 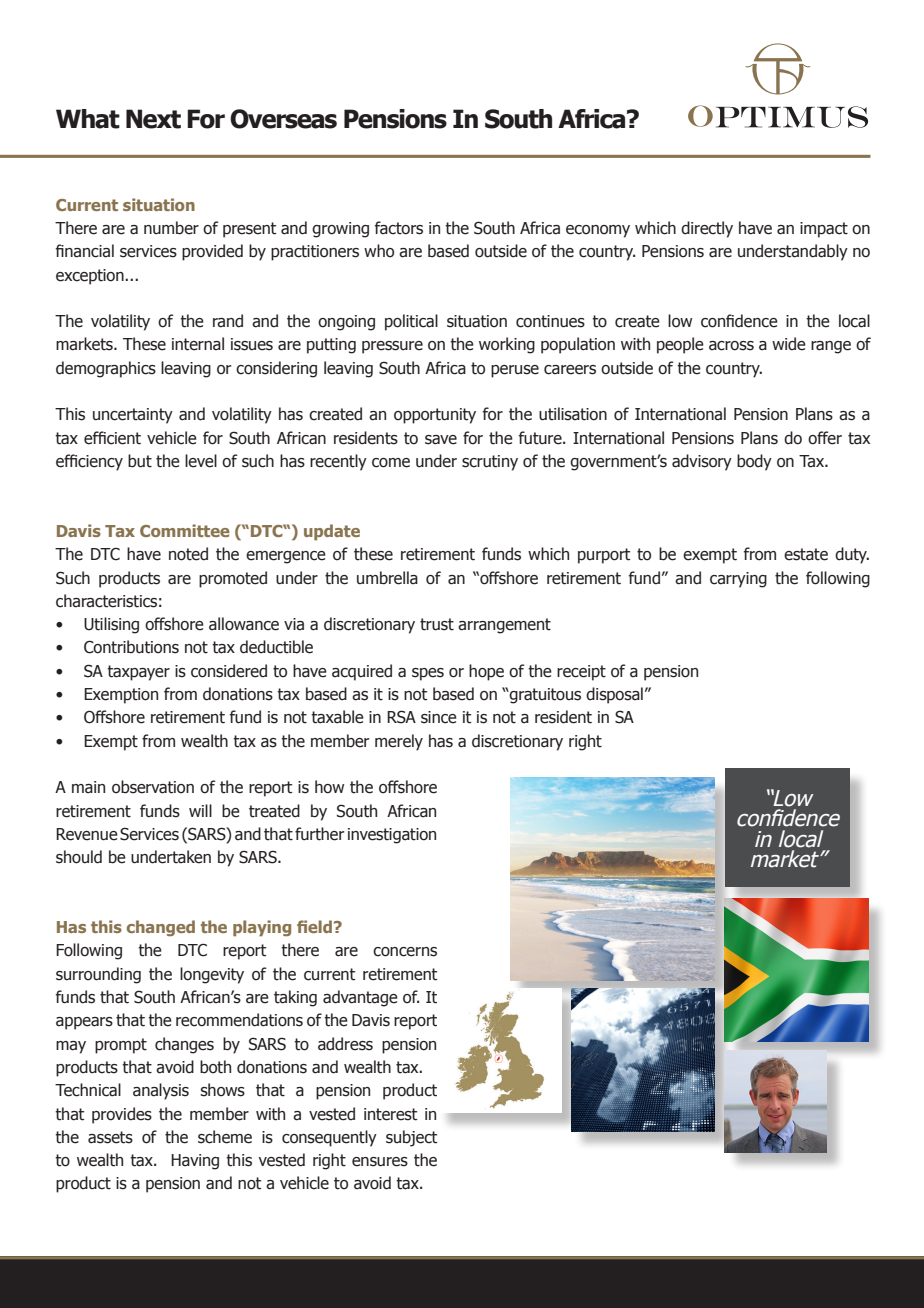 I want to click on investigation, so click(x=392, y=836).
